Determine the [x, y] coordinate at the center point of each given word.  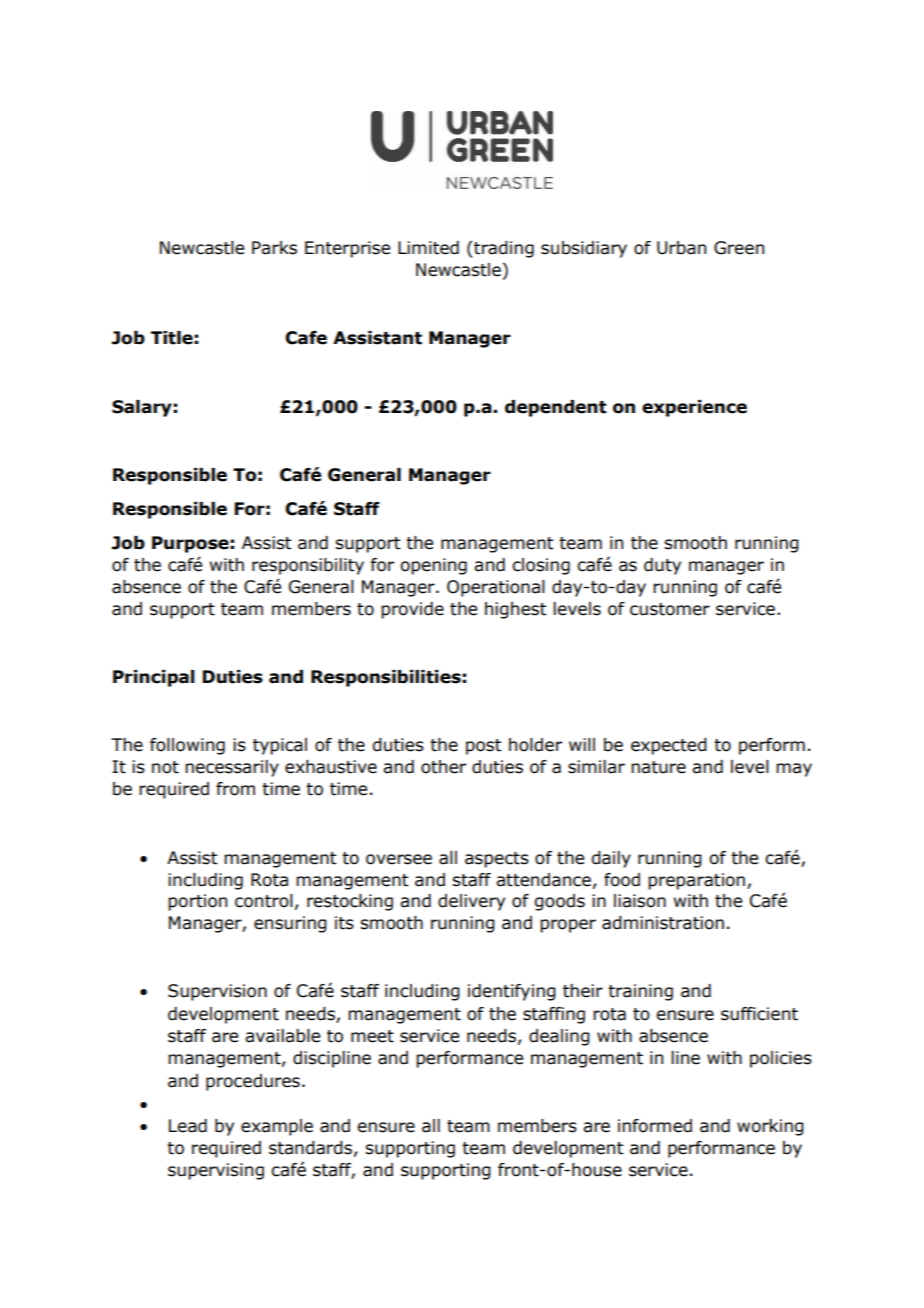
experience [694, 408]
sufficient [759, 1014]
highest [515, 610]
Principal [154, 678]
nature [658, 767]
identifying [512, 992]
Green [739, 248]
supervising [216, 1171]
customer [670, 609]
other [443, 767]
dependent [556, 408]
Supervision [217, 992]
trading [503, 249]
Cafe [306, 338]
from [235, 789]
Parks [274, 248]
